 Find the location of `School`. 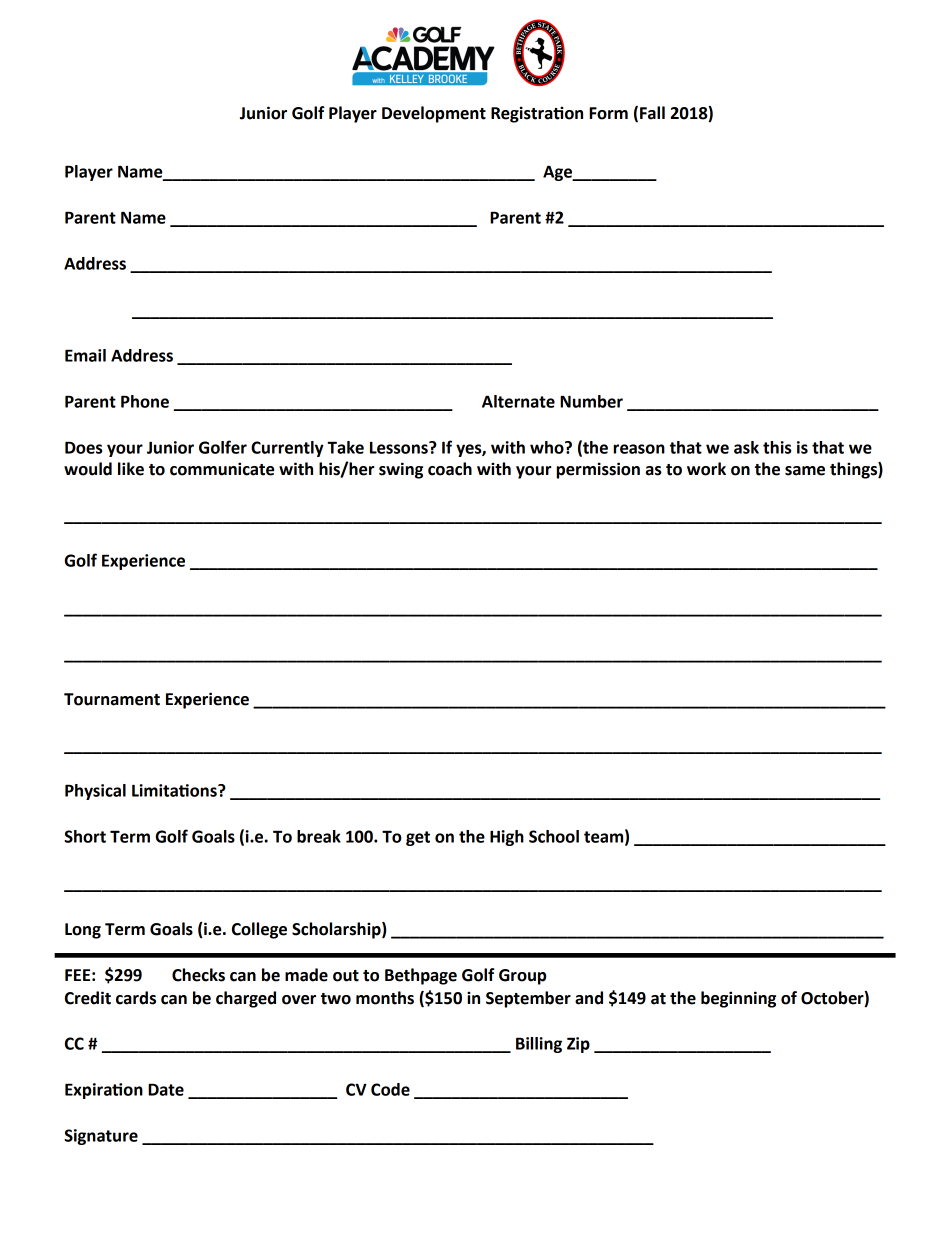

School is located at coordinates (554, 836).
